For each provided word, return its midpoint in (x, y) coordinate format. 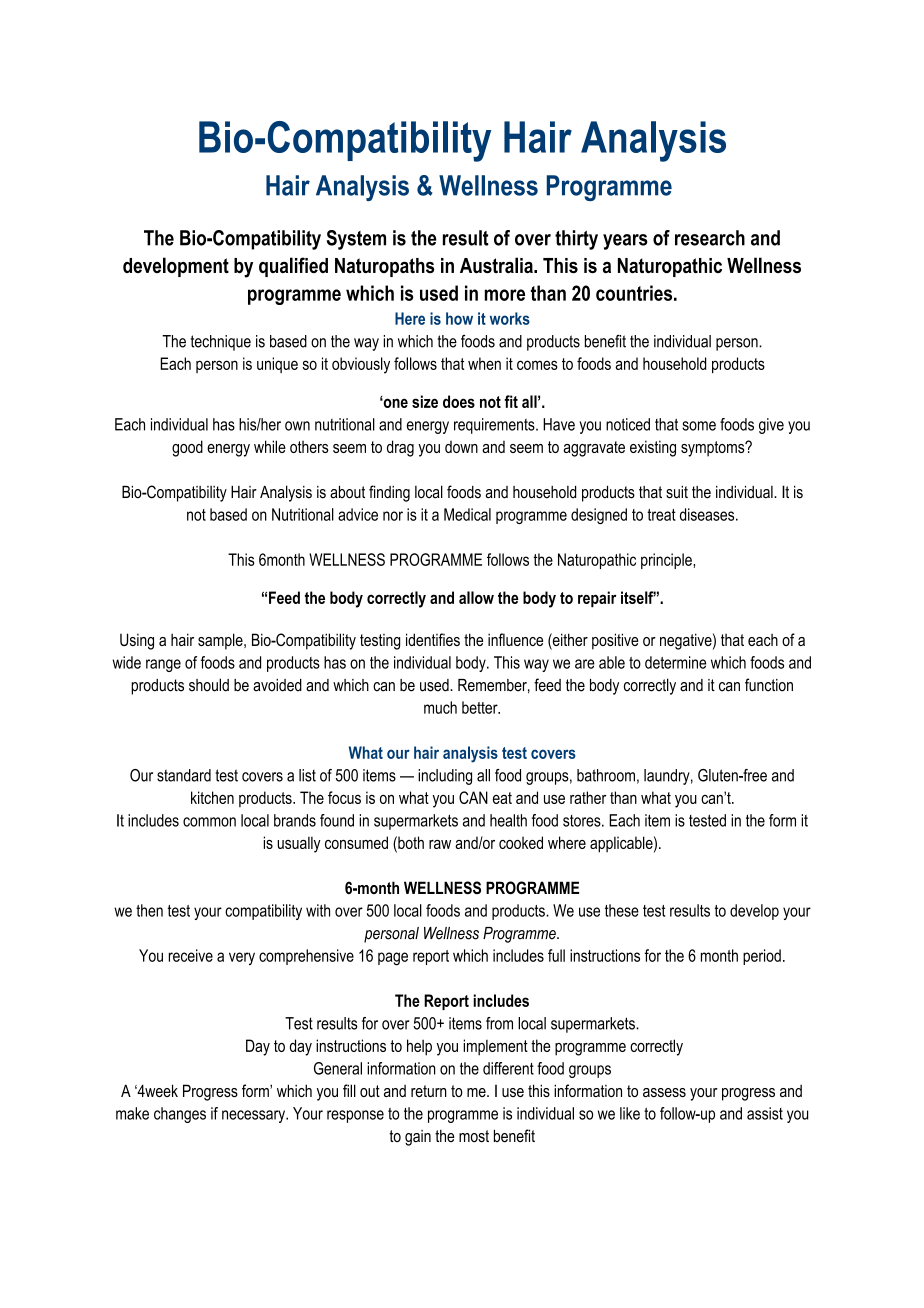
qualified (293, 267)
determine (675, 662)
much (440, 707)
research (710, 238)
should (209, 685)
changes (180, 1115)
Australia (497, 265)
